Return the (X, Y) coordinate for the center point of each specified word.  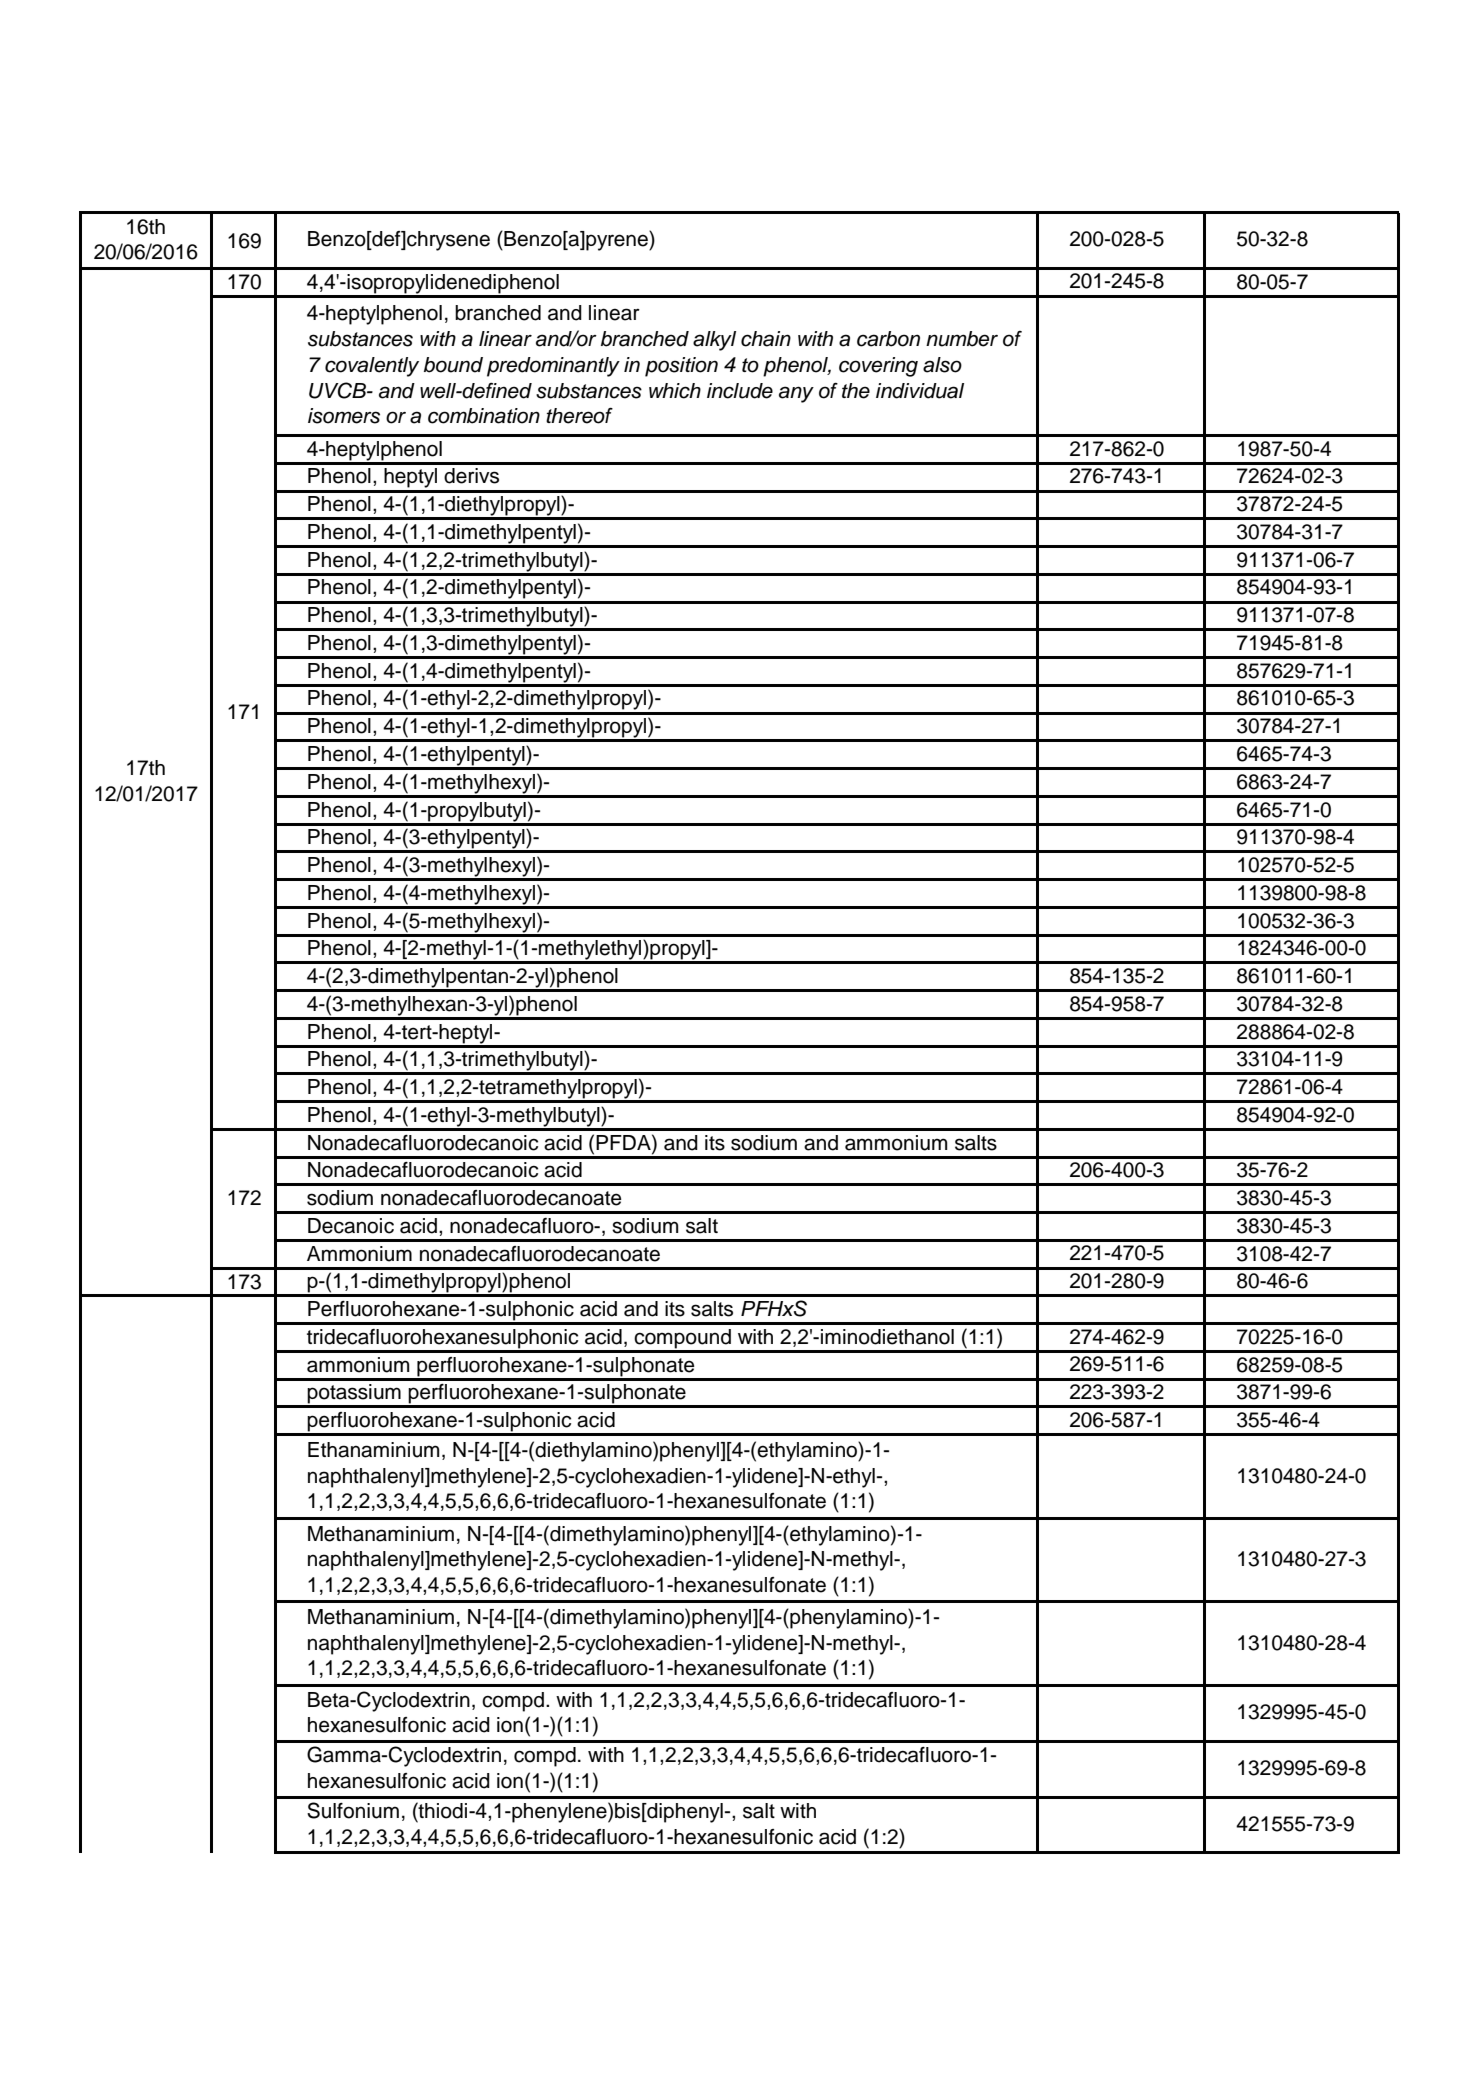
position (681, 367)
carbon (888, 339)
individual (920, 391)
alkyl (714, 341)
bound (453, 365)
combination (484, 416)
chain (766, 339)
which (675, 391)
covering (878, 367)
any (796, 394)
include (740, 391)
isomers (344, 416)
